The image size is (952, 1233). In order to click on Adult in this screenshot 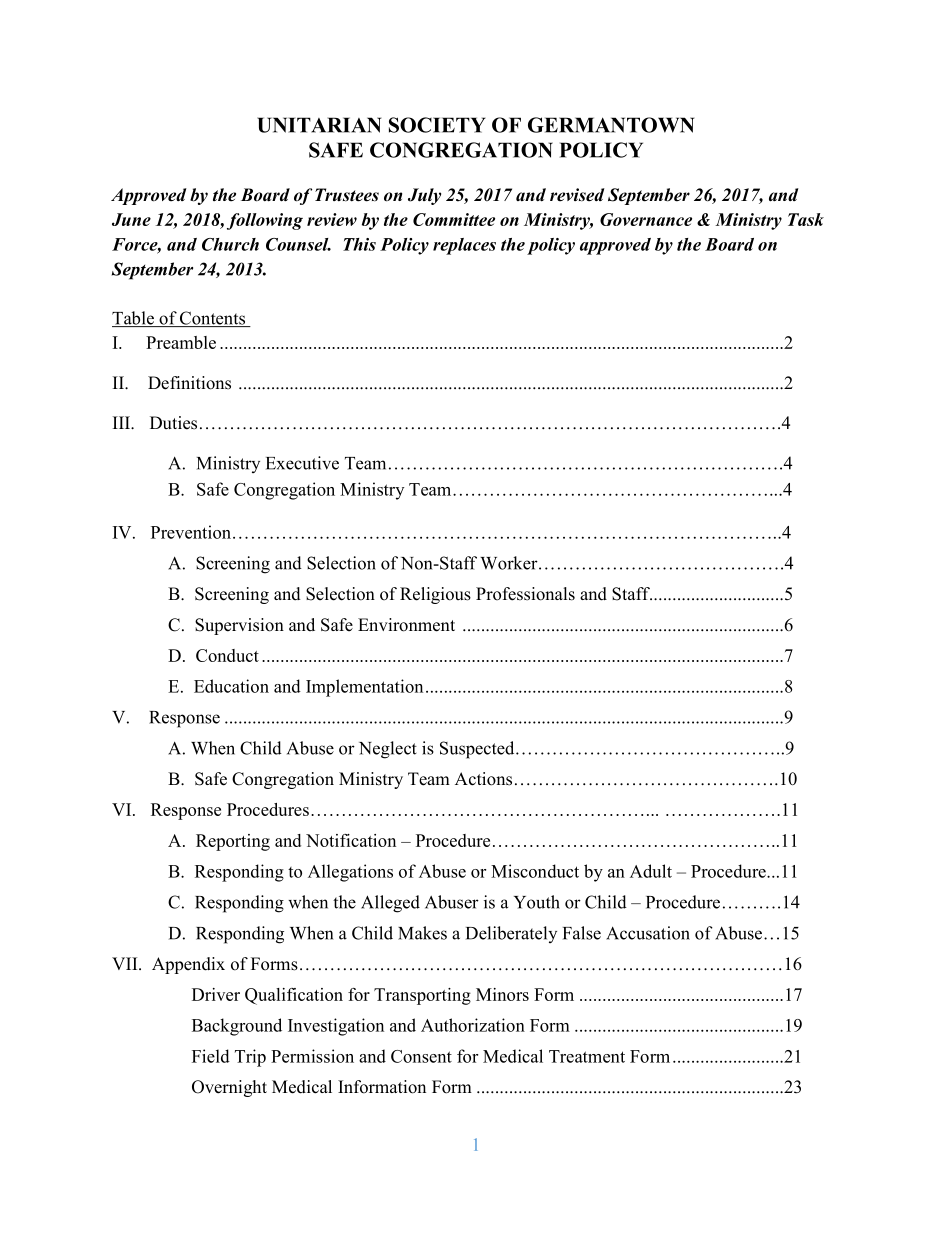, I will do `click(651, 871)`.
